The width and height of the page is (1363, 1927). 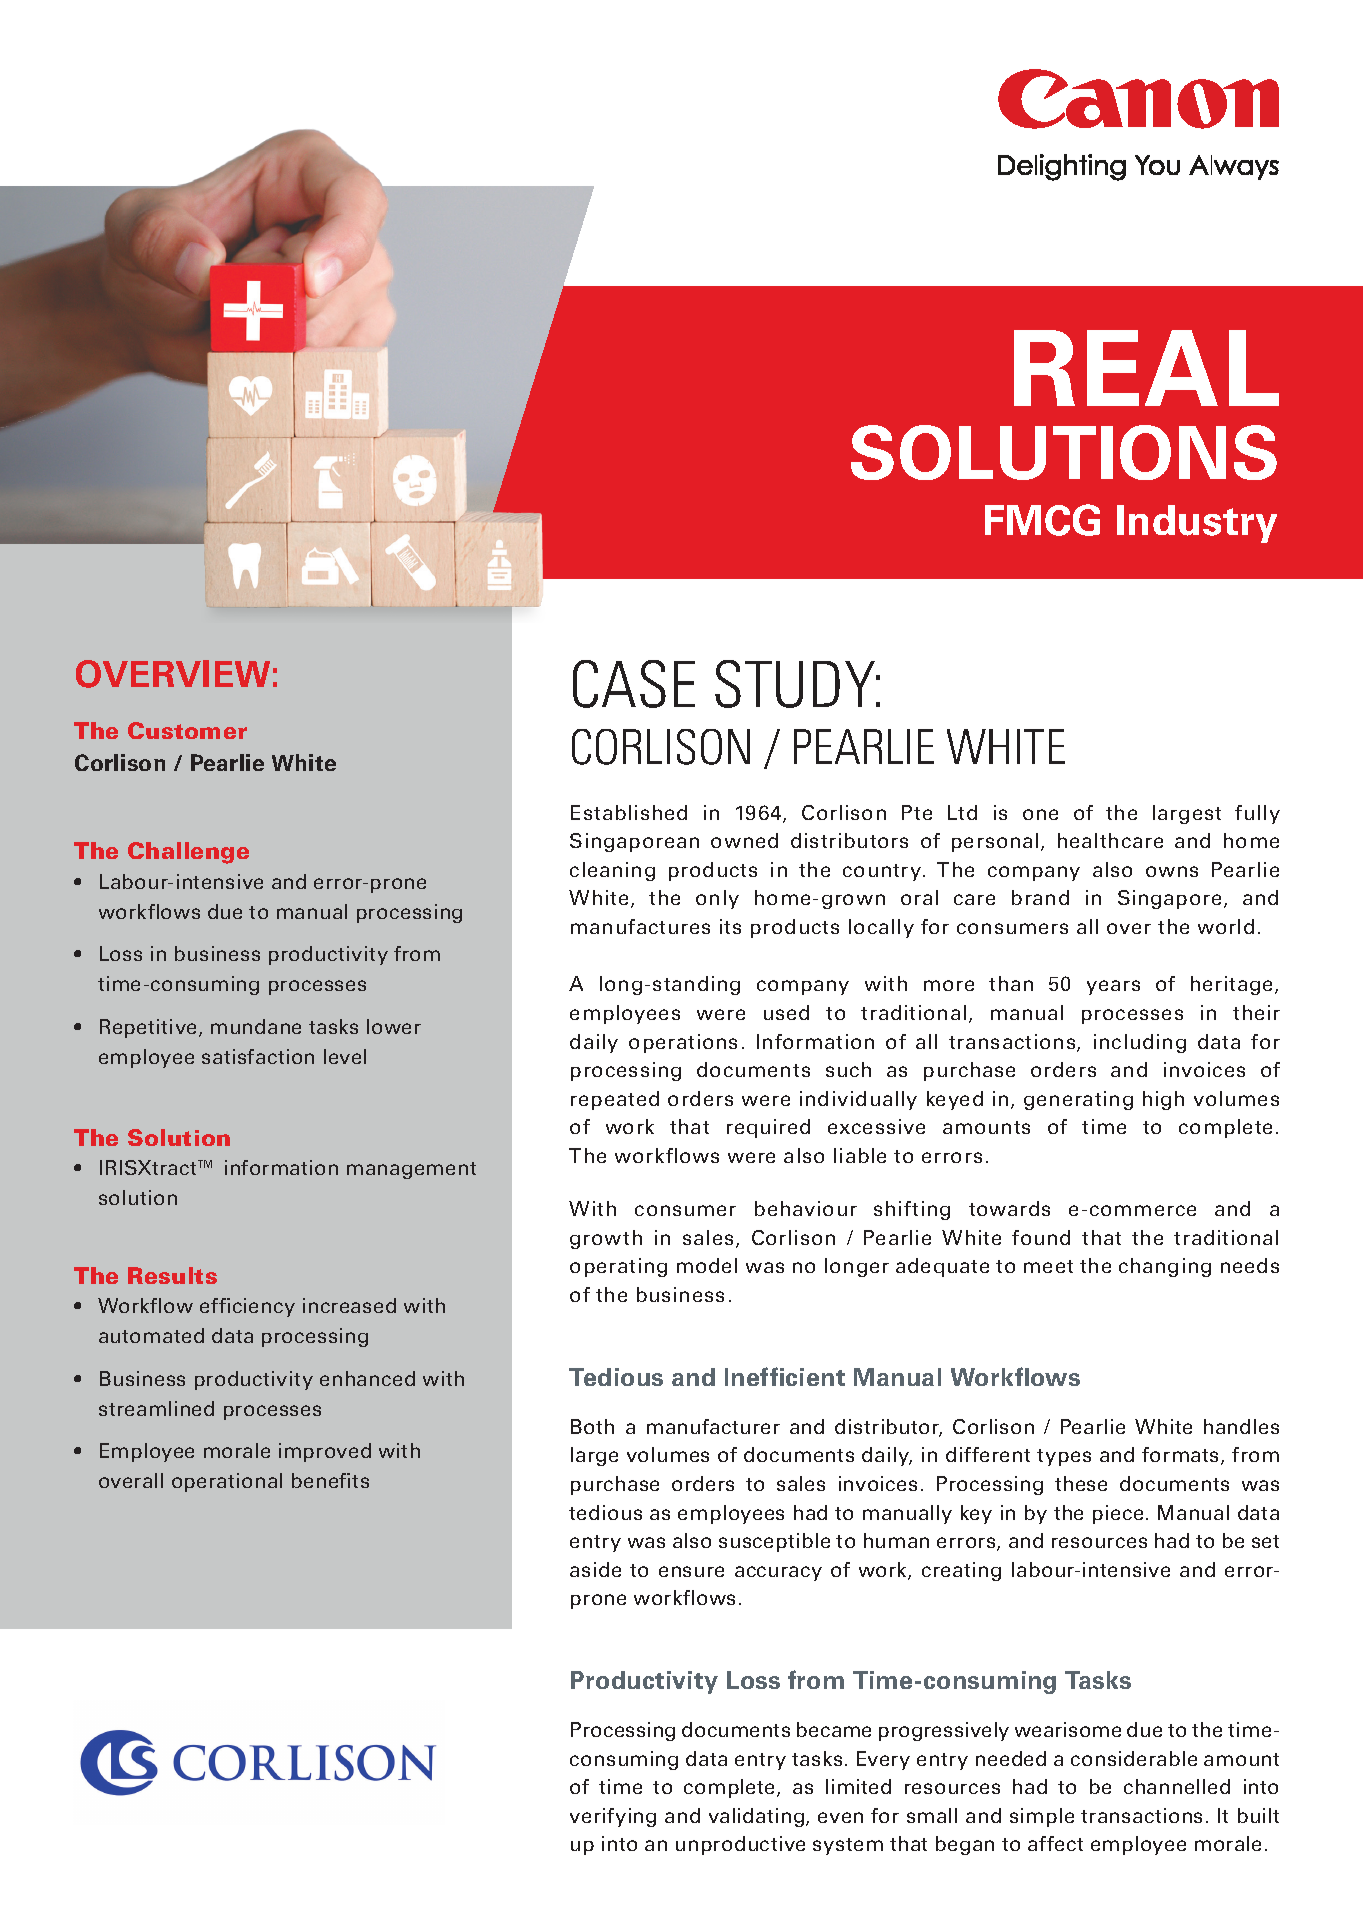 What do you see at coordinates (187, 730) in the page?
I see `Customer` at bounding box center [187, 730].
